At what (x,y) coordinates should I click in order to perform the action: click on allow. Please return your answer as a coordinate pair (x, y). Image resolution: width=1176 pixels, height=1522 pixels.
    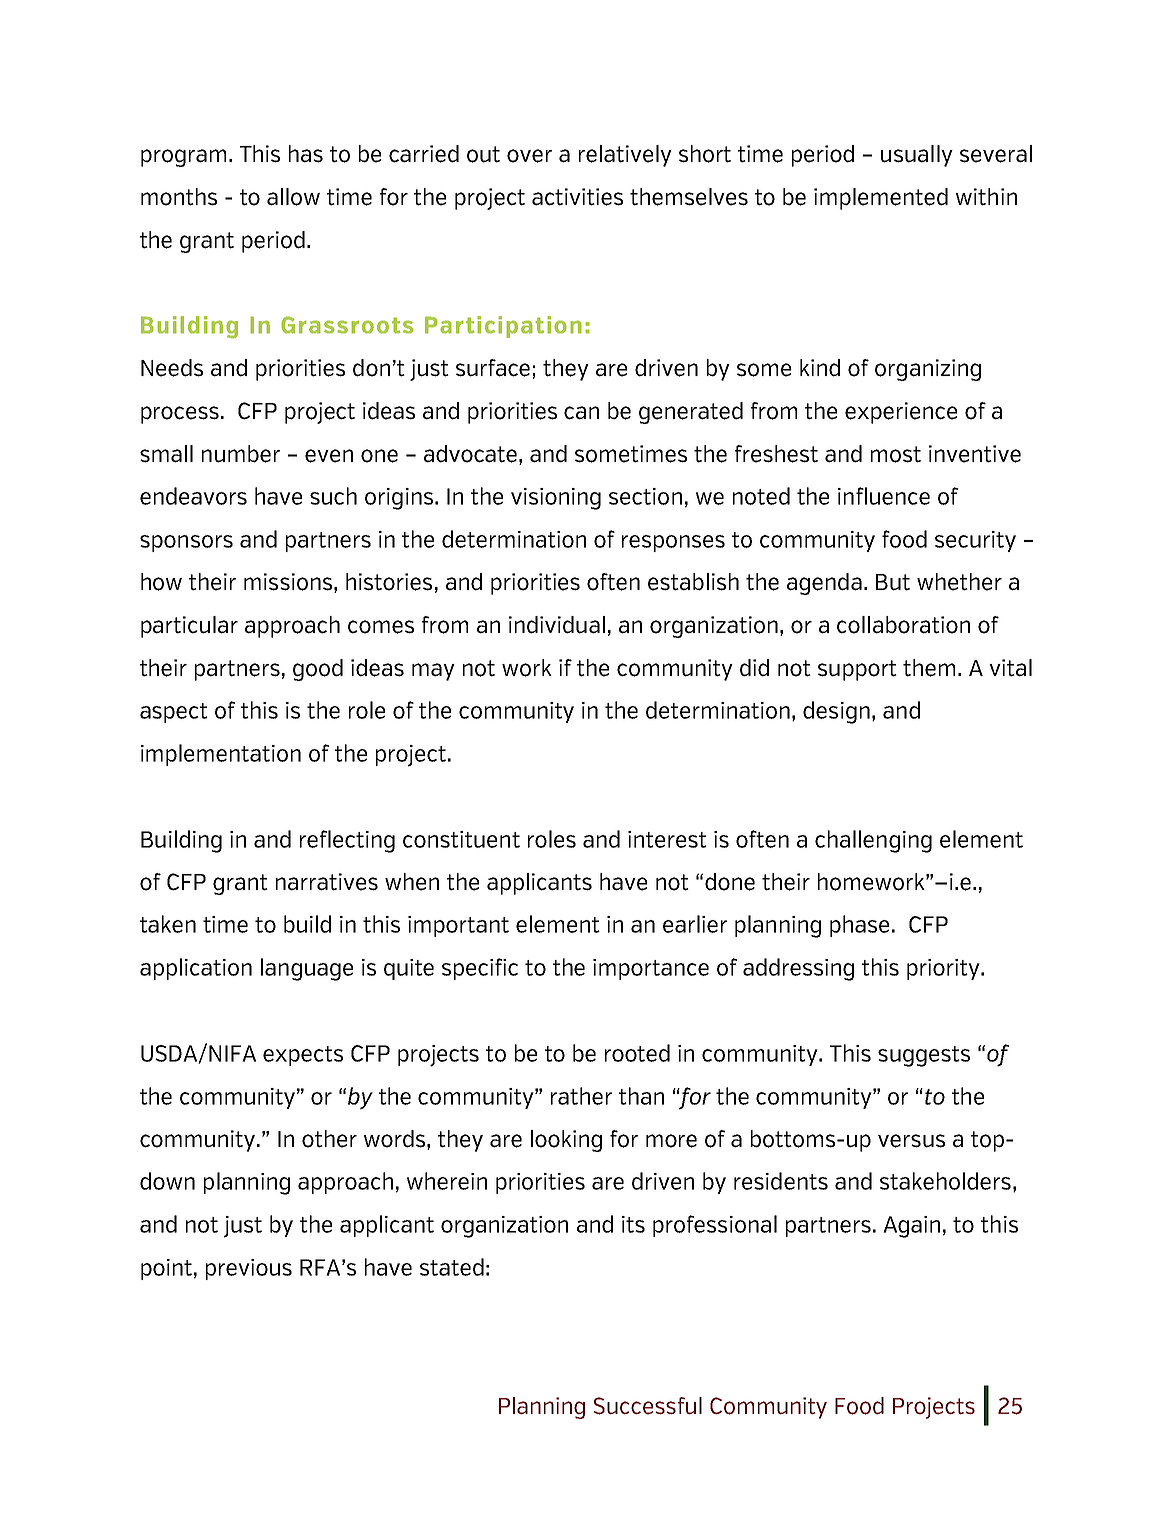
    Looking at the image, I should click on (293, 197).
